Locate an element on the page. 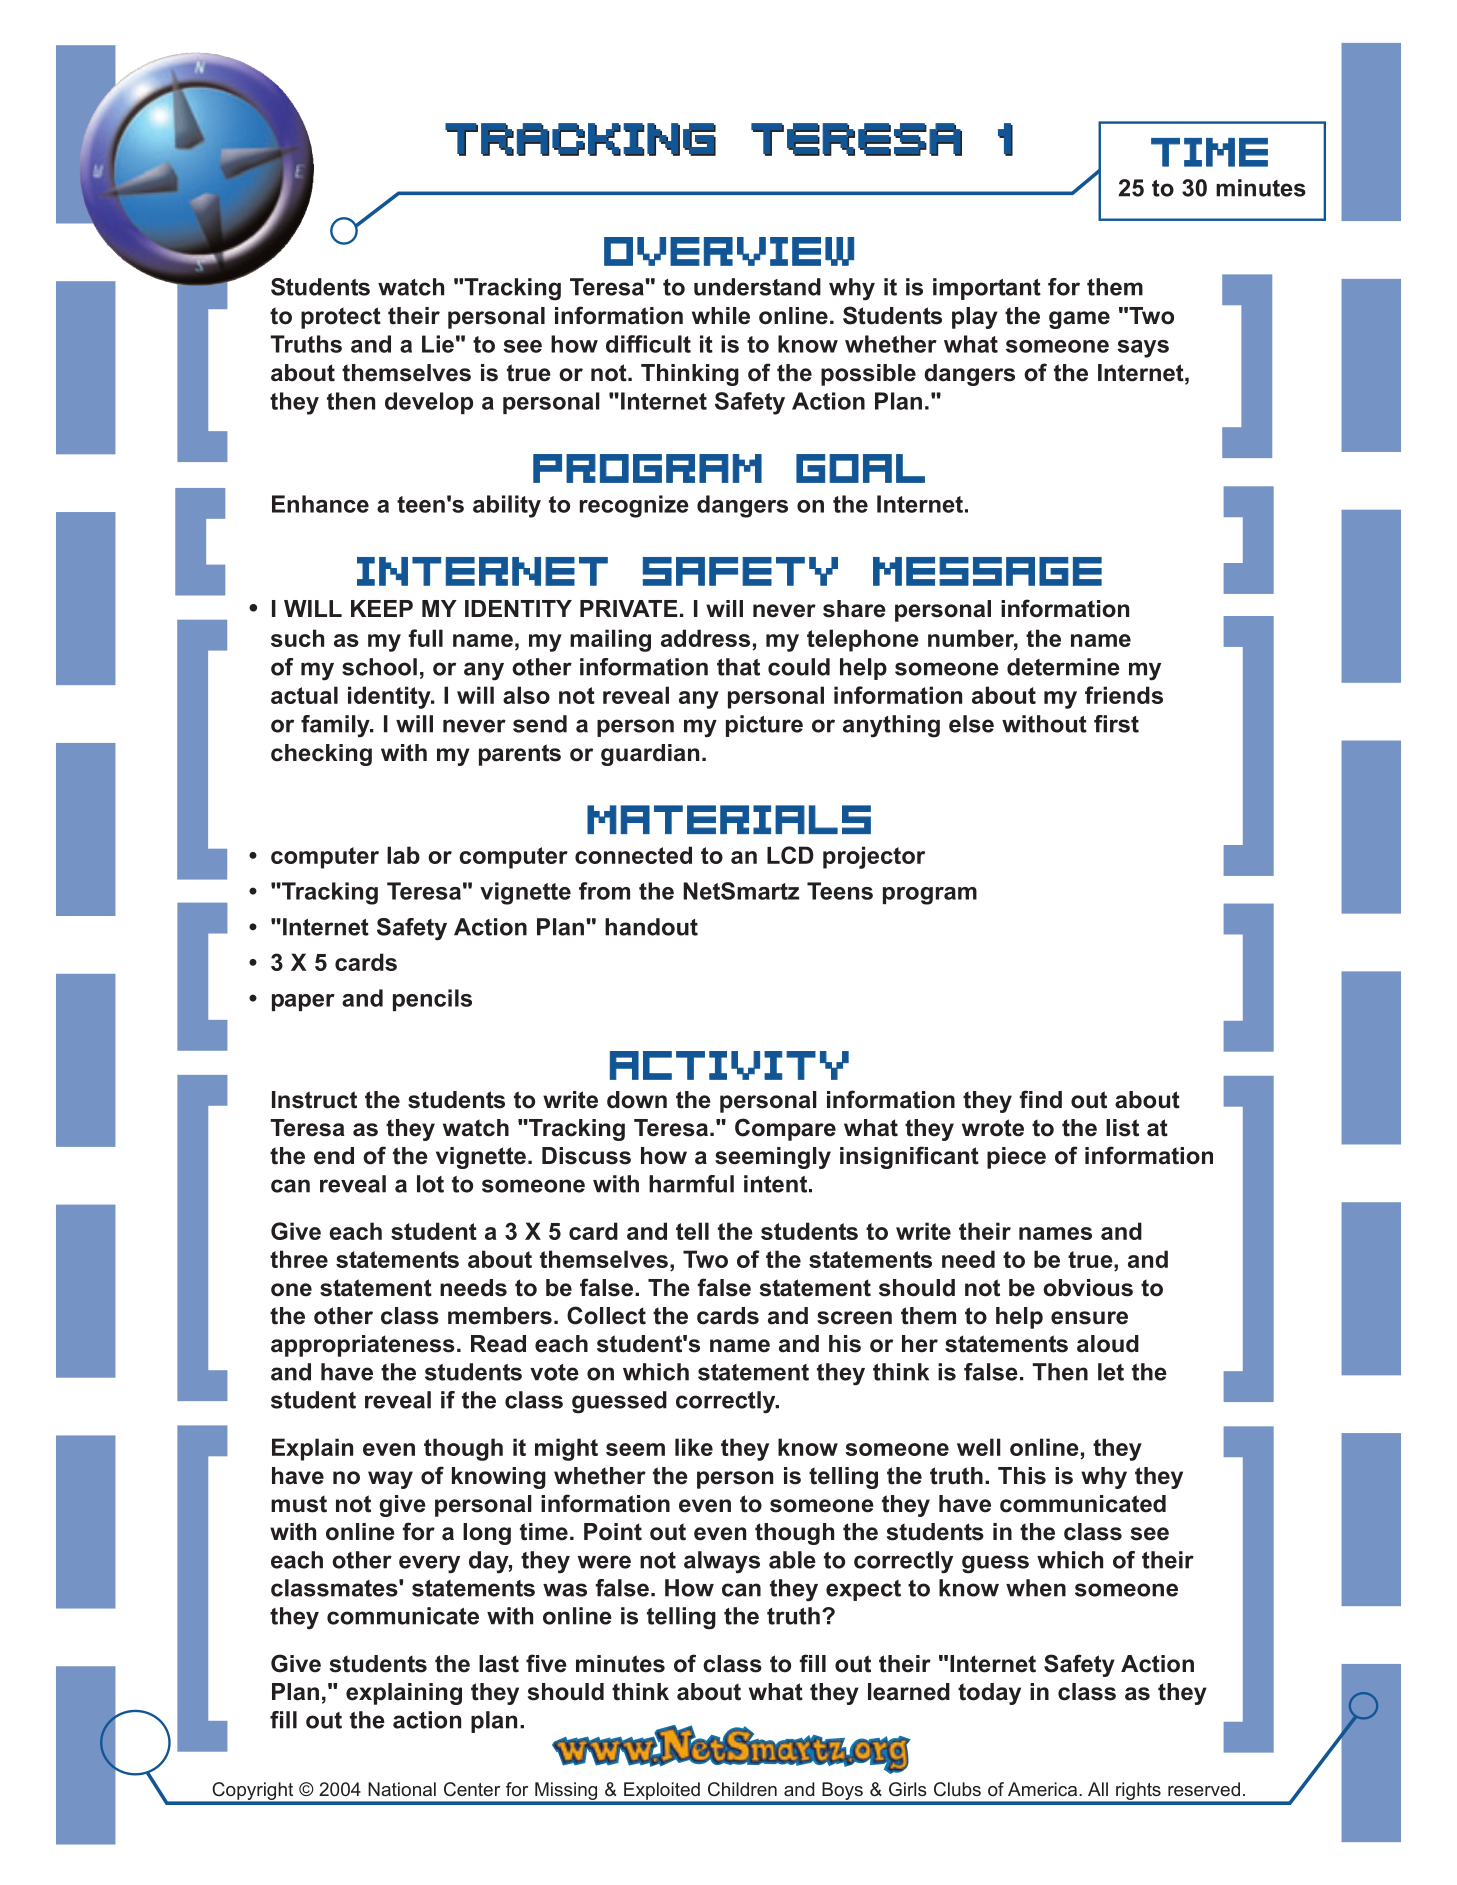 Image resolution: width=1457 pixels, height=1885 pixels. Lie is located at coordinates (438, 344).
